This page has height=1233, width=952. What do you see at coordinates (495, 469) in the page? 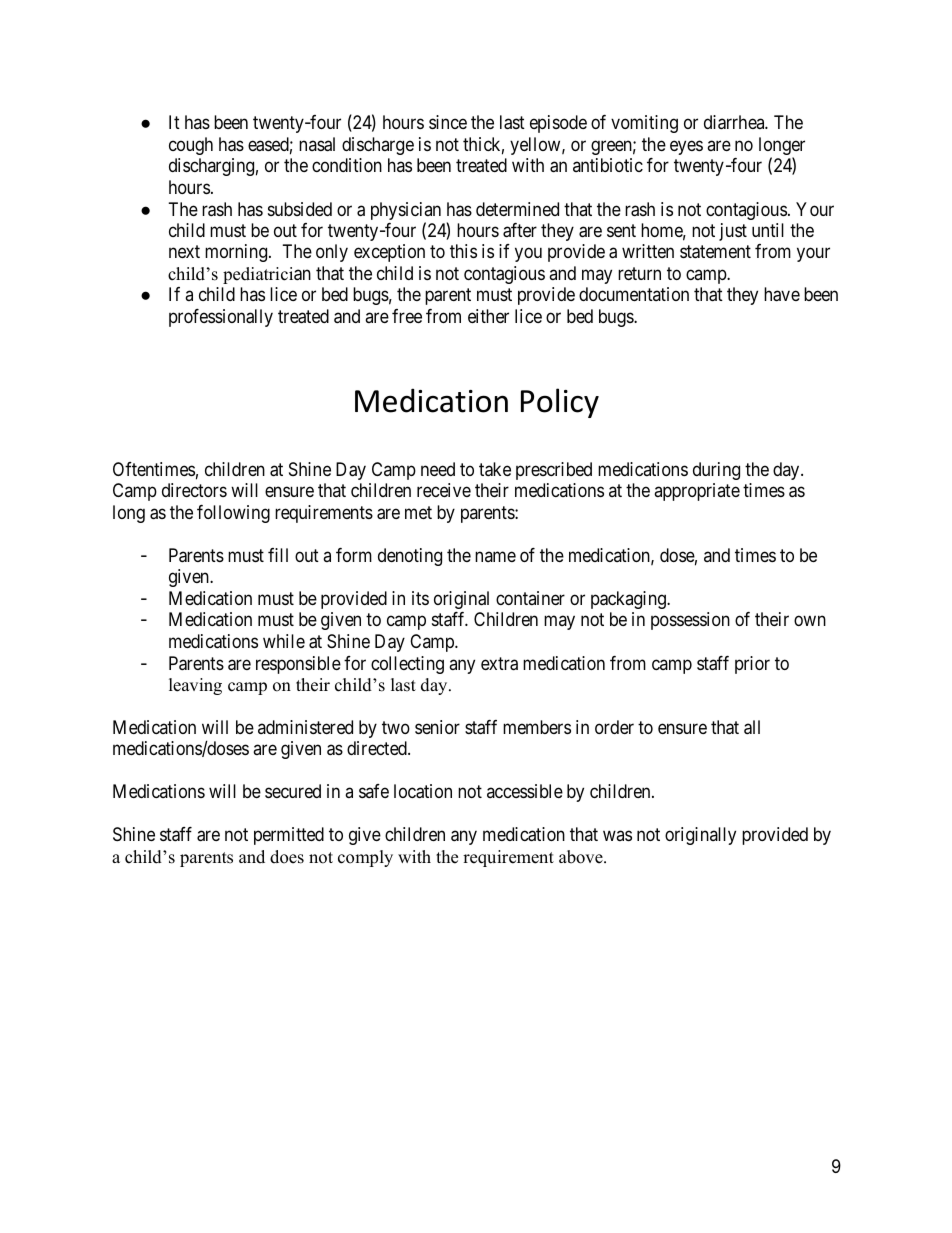
I see `take` at bounding box center [495, 469].
